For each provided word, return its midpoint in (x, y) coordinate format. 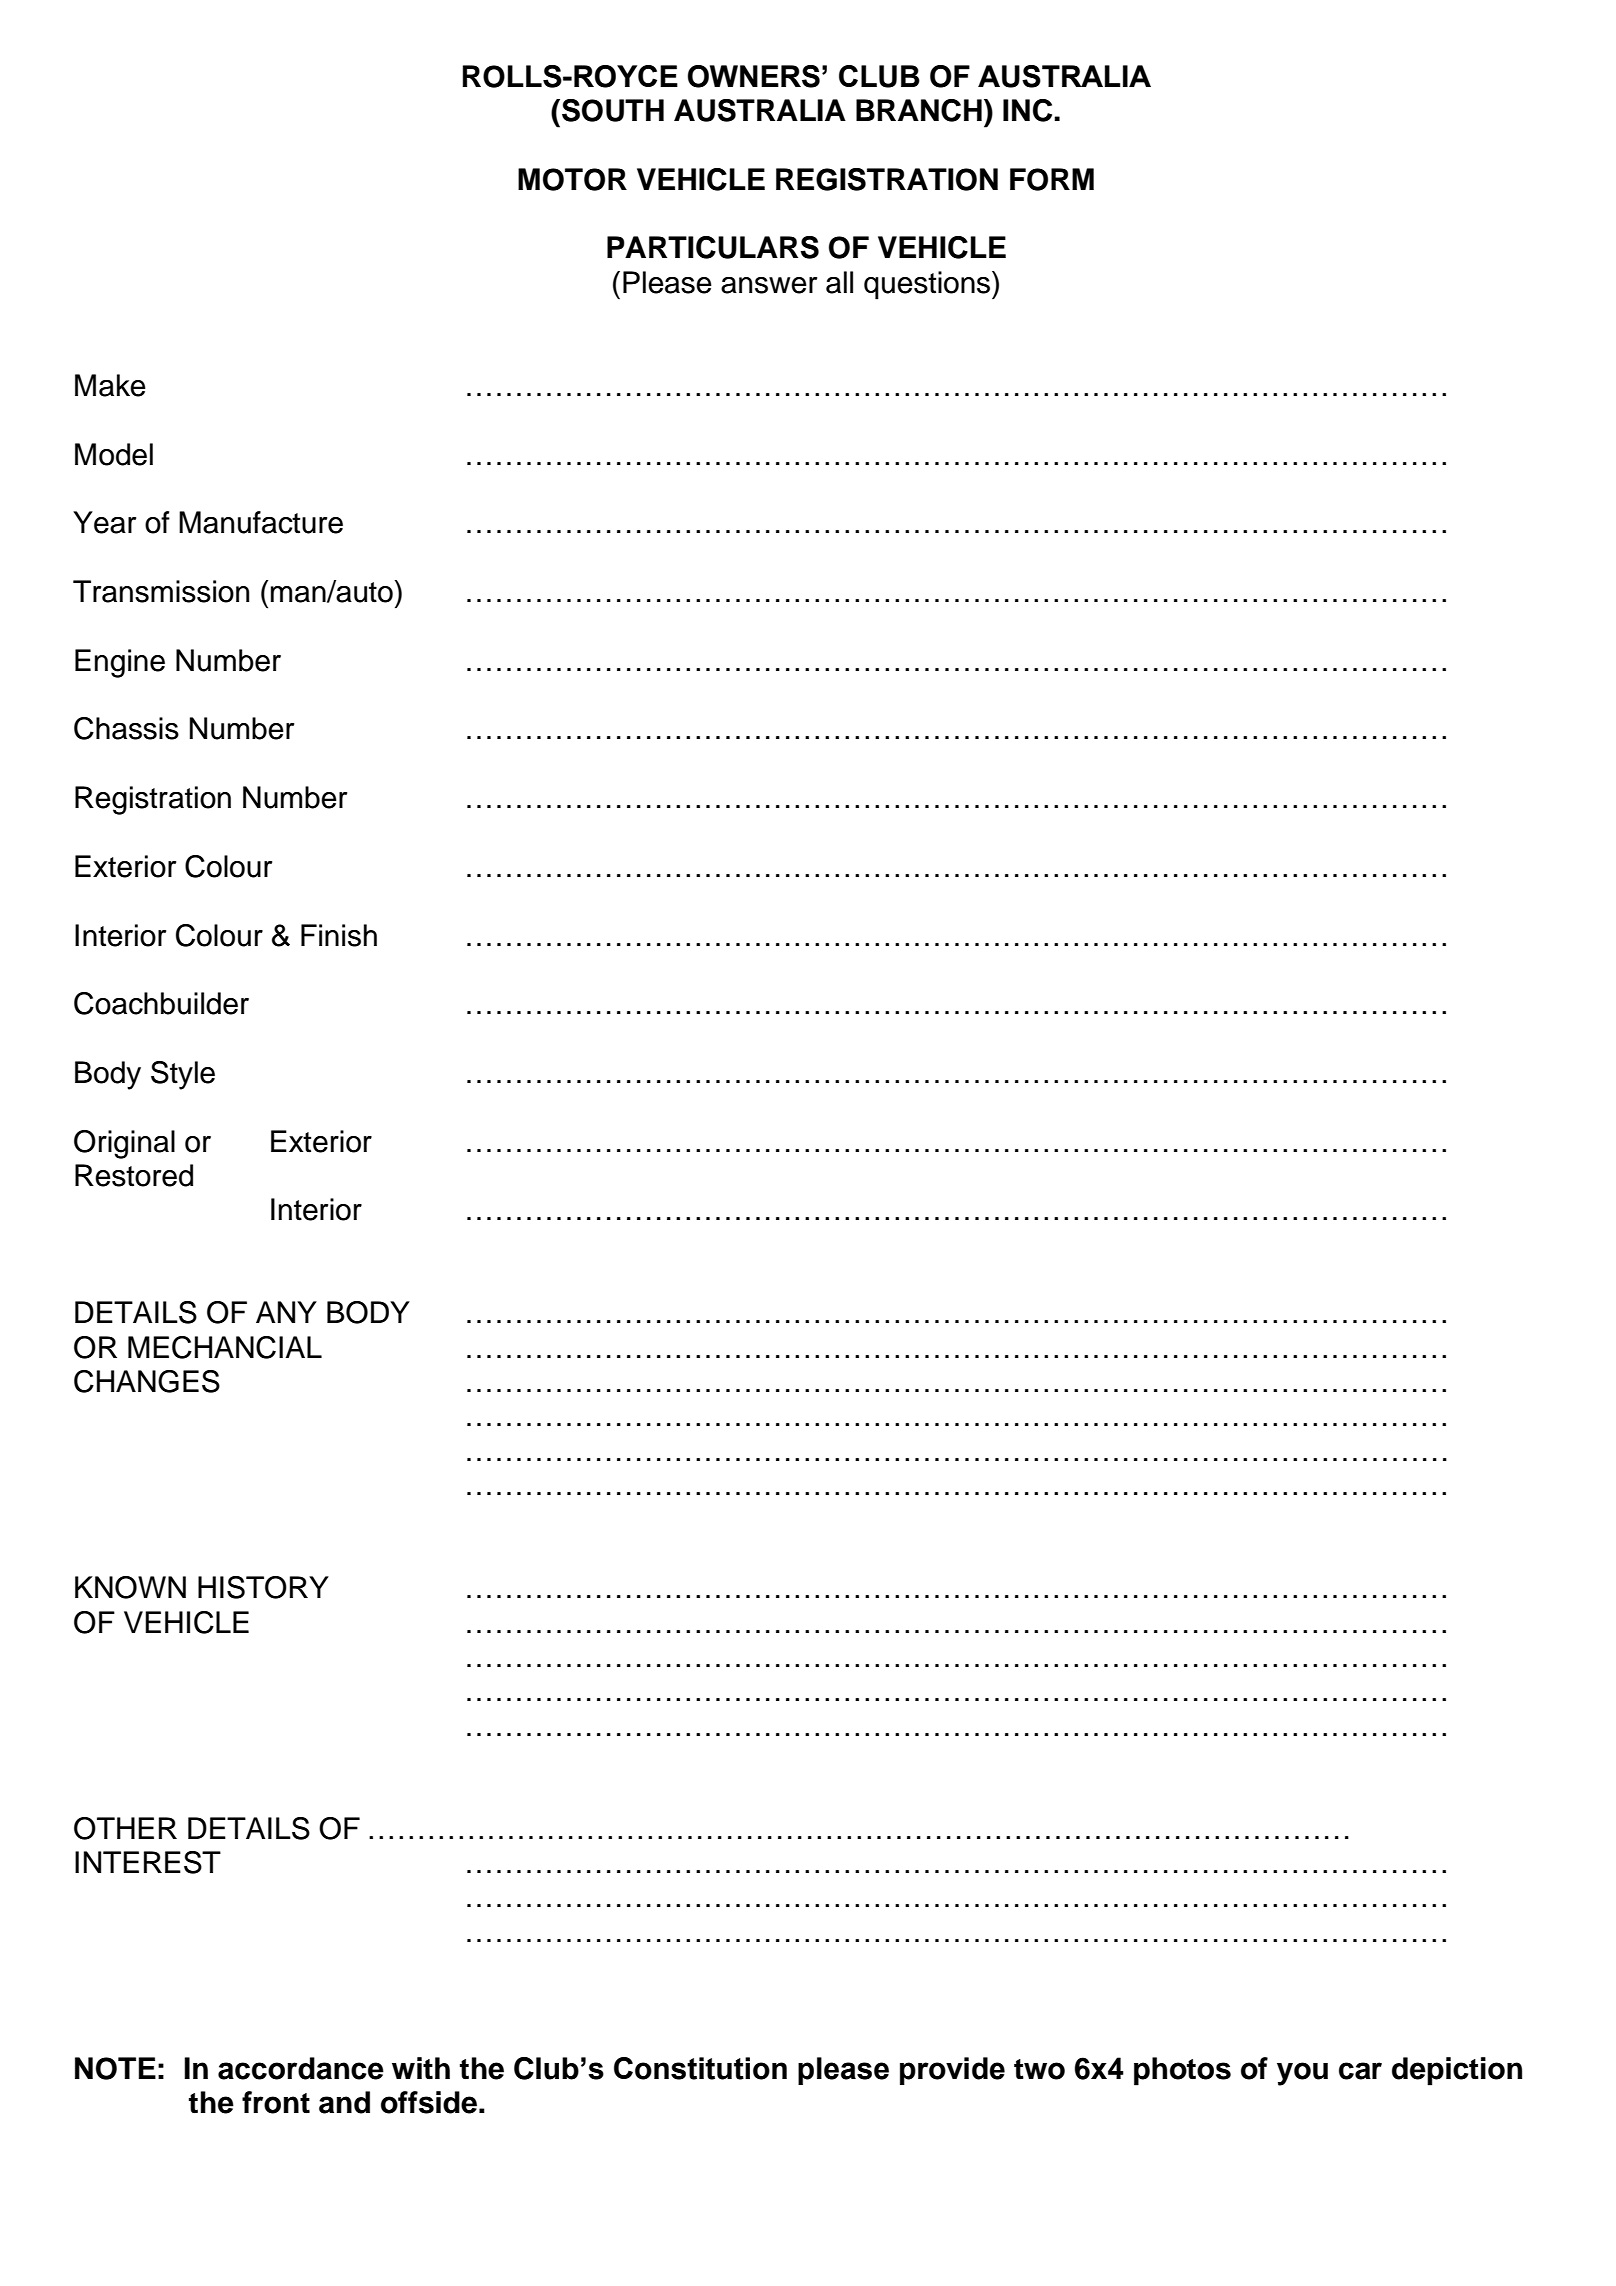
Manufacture (261, 522)
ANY (286, 1312)
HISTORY (263, 1587)
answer (769, 285)
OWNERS (754, 76)
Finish (339, 935)
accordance (301, 2068)
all (839, 282)
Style (183, 1075)
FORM (1052, 179)
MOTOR (572, 179)
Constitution (700, 2068)
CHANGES (147, 1381)
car (1360, 2071)
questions (928, 285)
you (1302, 2074)
